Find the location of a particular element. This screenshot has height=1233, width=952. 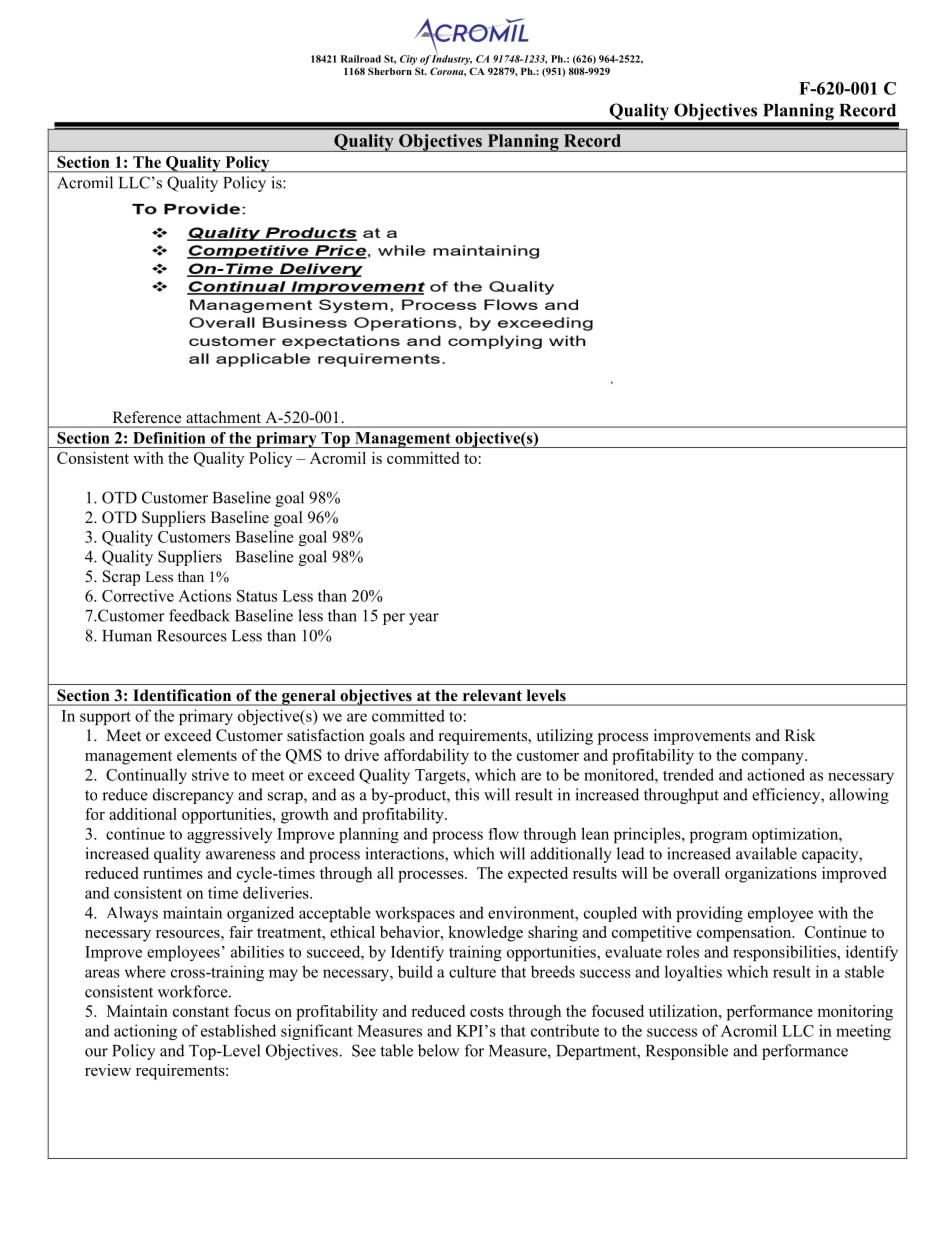

attachment is located at coordinates (224, 417).
